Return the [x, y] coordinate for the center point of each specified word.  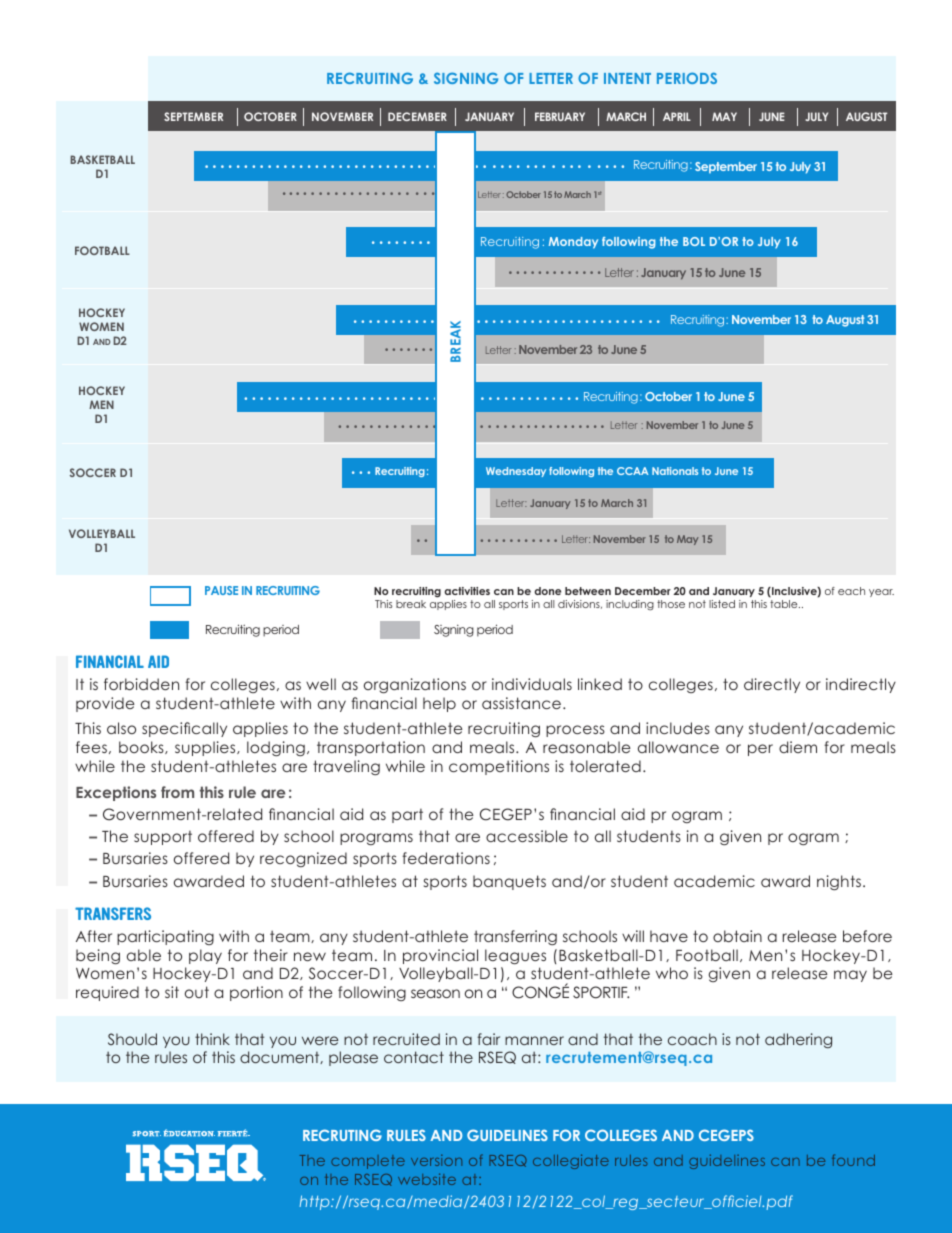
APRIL [677, 116]
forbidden [141, 684]
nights [839, 882]
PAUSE [221, 590]
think [212, 1039]
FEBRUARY [560, 116]
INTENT [627, 78]
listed [722, 604]
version [436, 1160]
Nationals [675, 471]
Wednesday [516, 472]
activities [467, 591]
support [163, 837]
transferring [515, 937]
